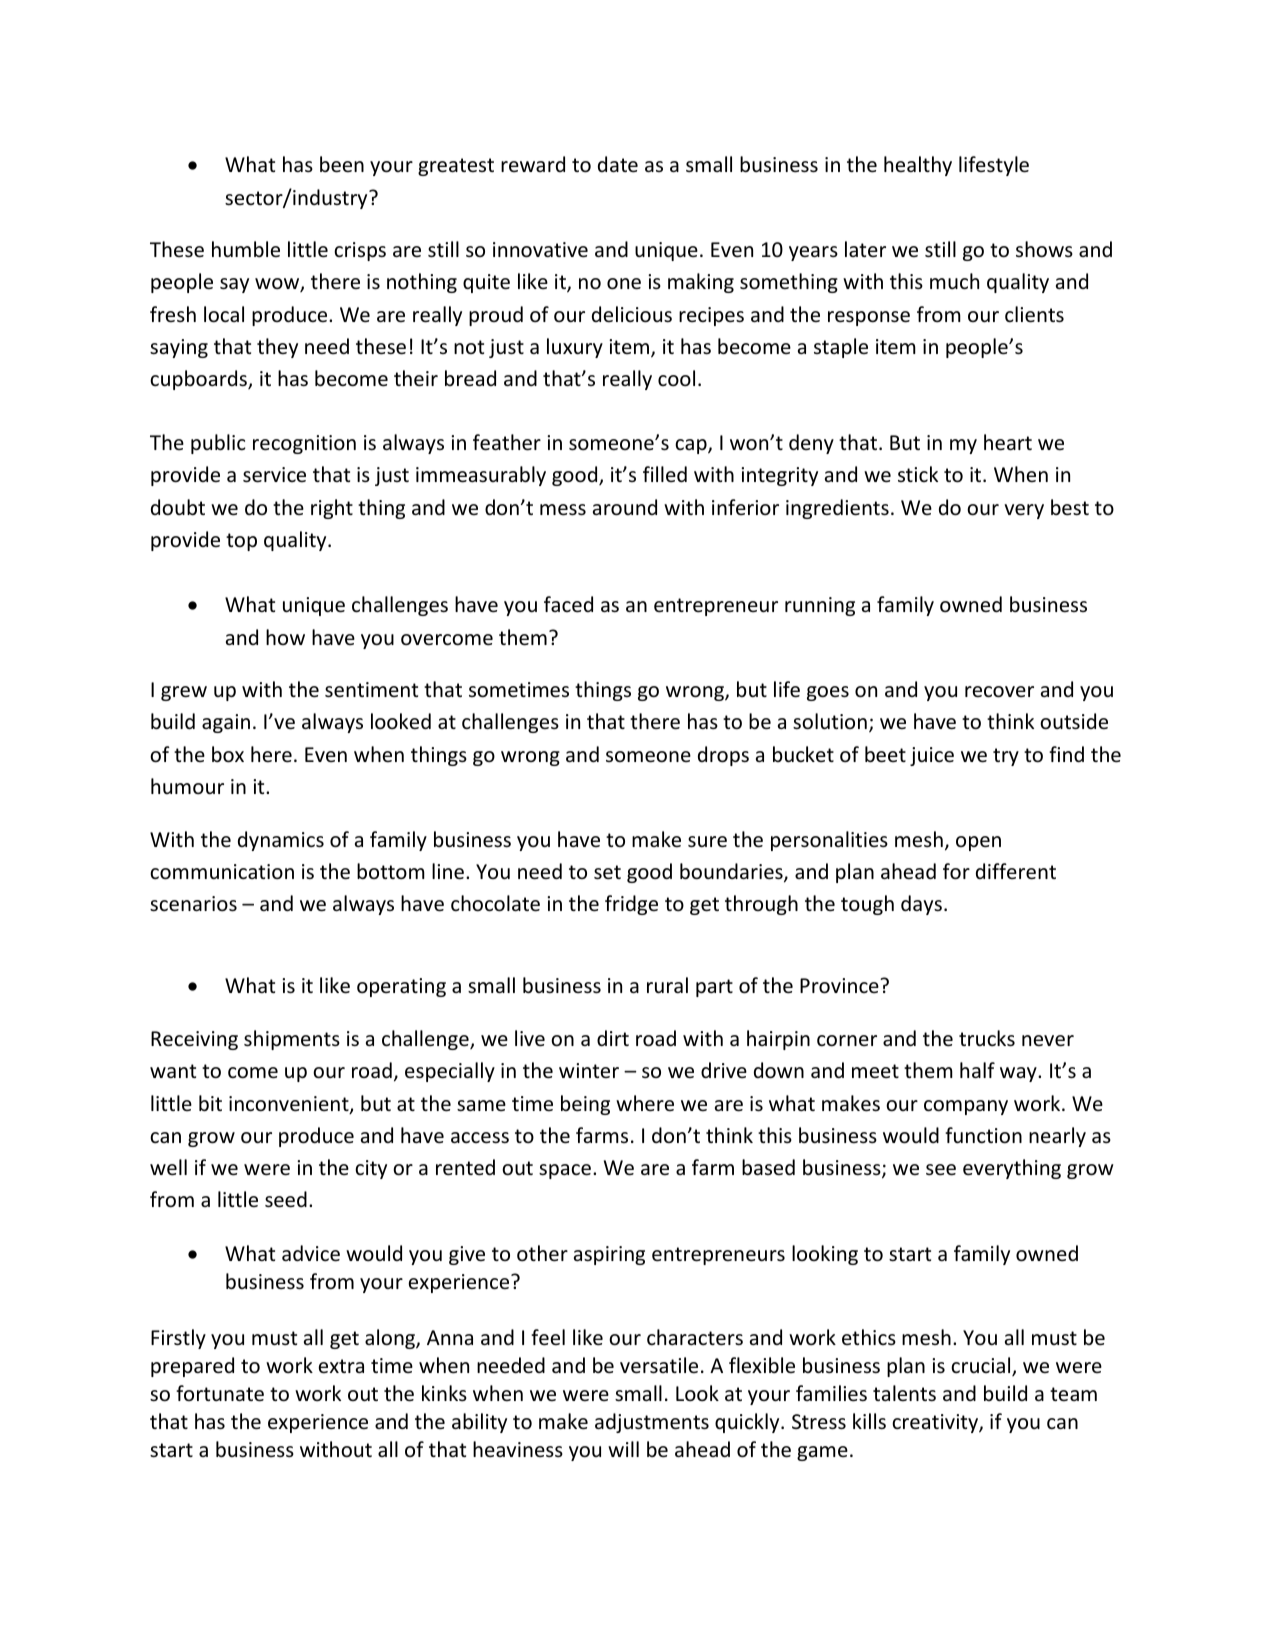  What do you see at coordinates (246, 249) in the image?
I see `humble` at bounding box center [246, 249].
